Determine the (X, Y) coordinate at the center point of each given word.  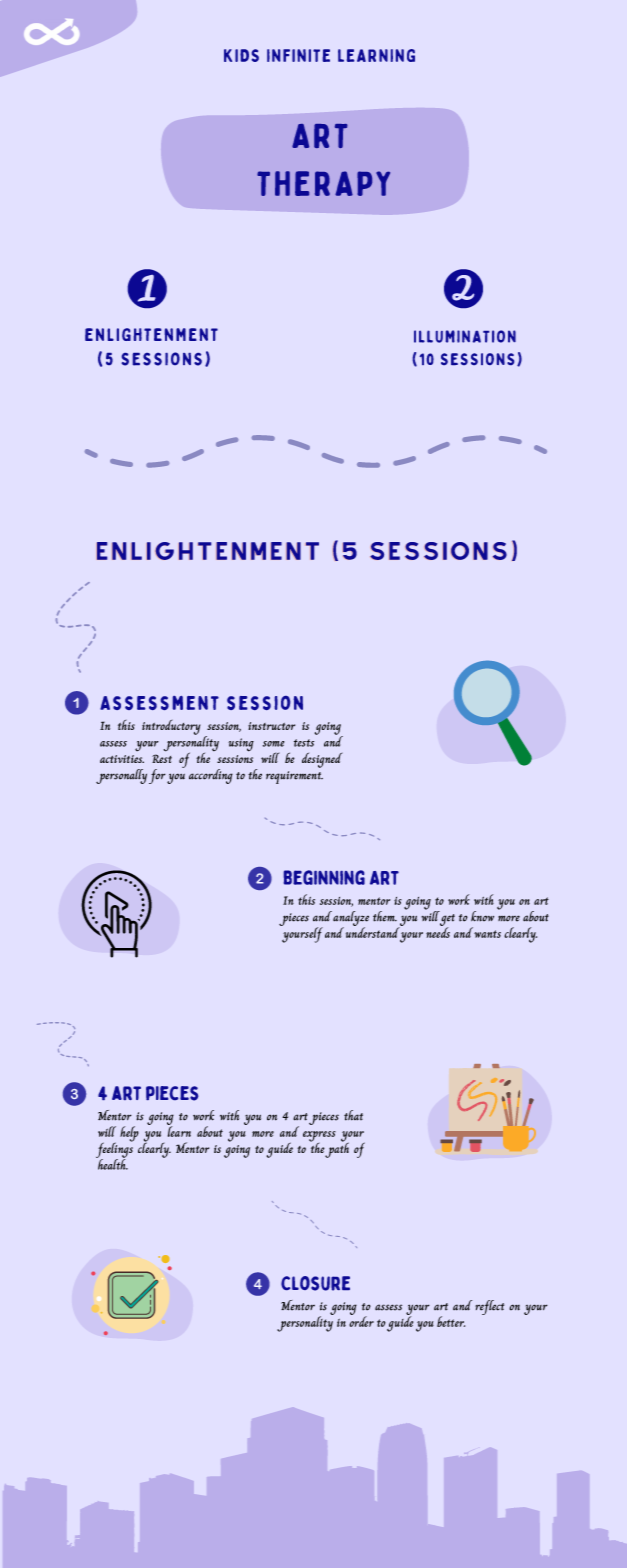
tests (304, 743)
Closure (315, 1283)
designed (322, 760)
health (112, 1163)
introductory (171, 727)
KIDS (241, 55)
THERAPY (323, 183)
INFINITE (298, 55)
